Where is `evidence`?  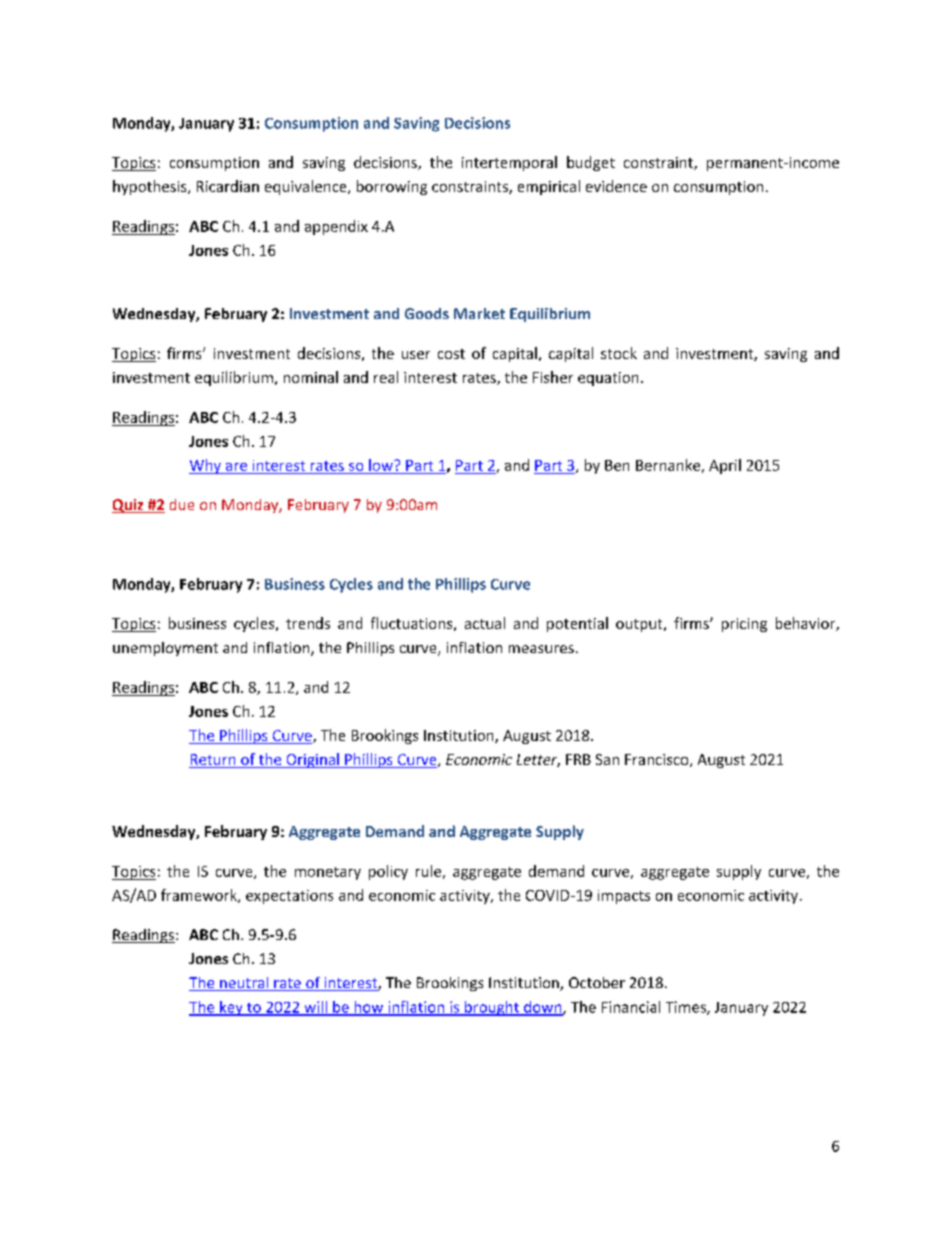
evidence is located at coordinates (616, 186).
